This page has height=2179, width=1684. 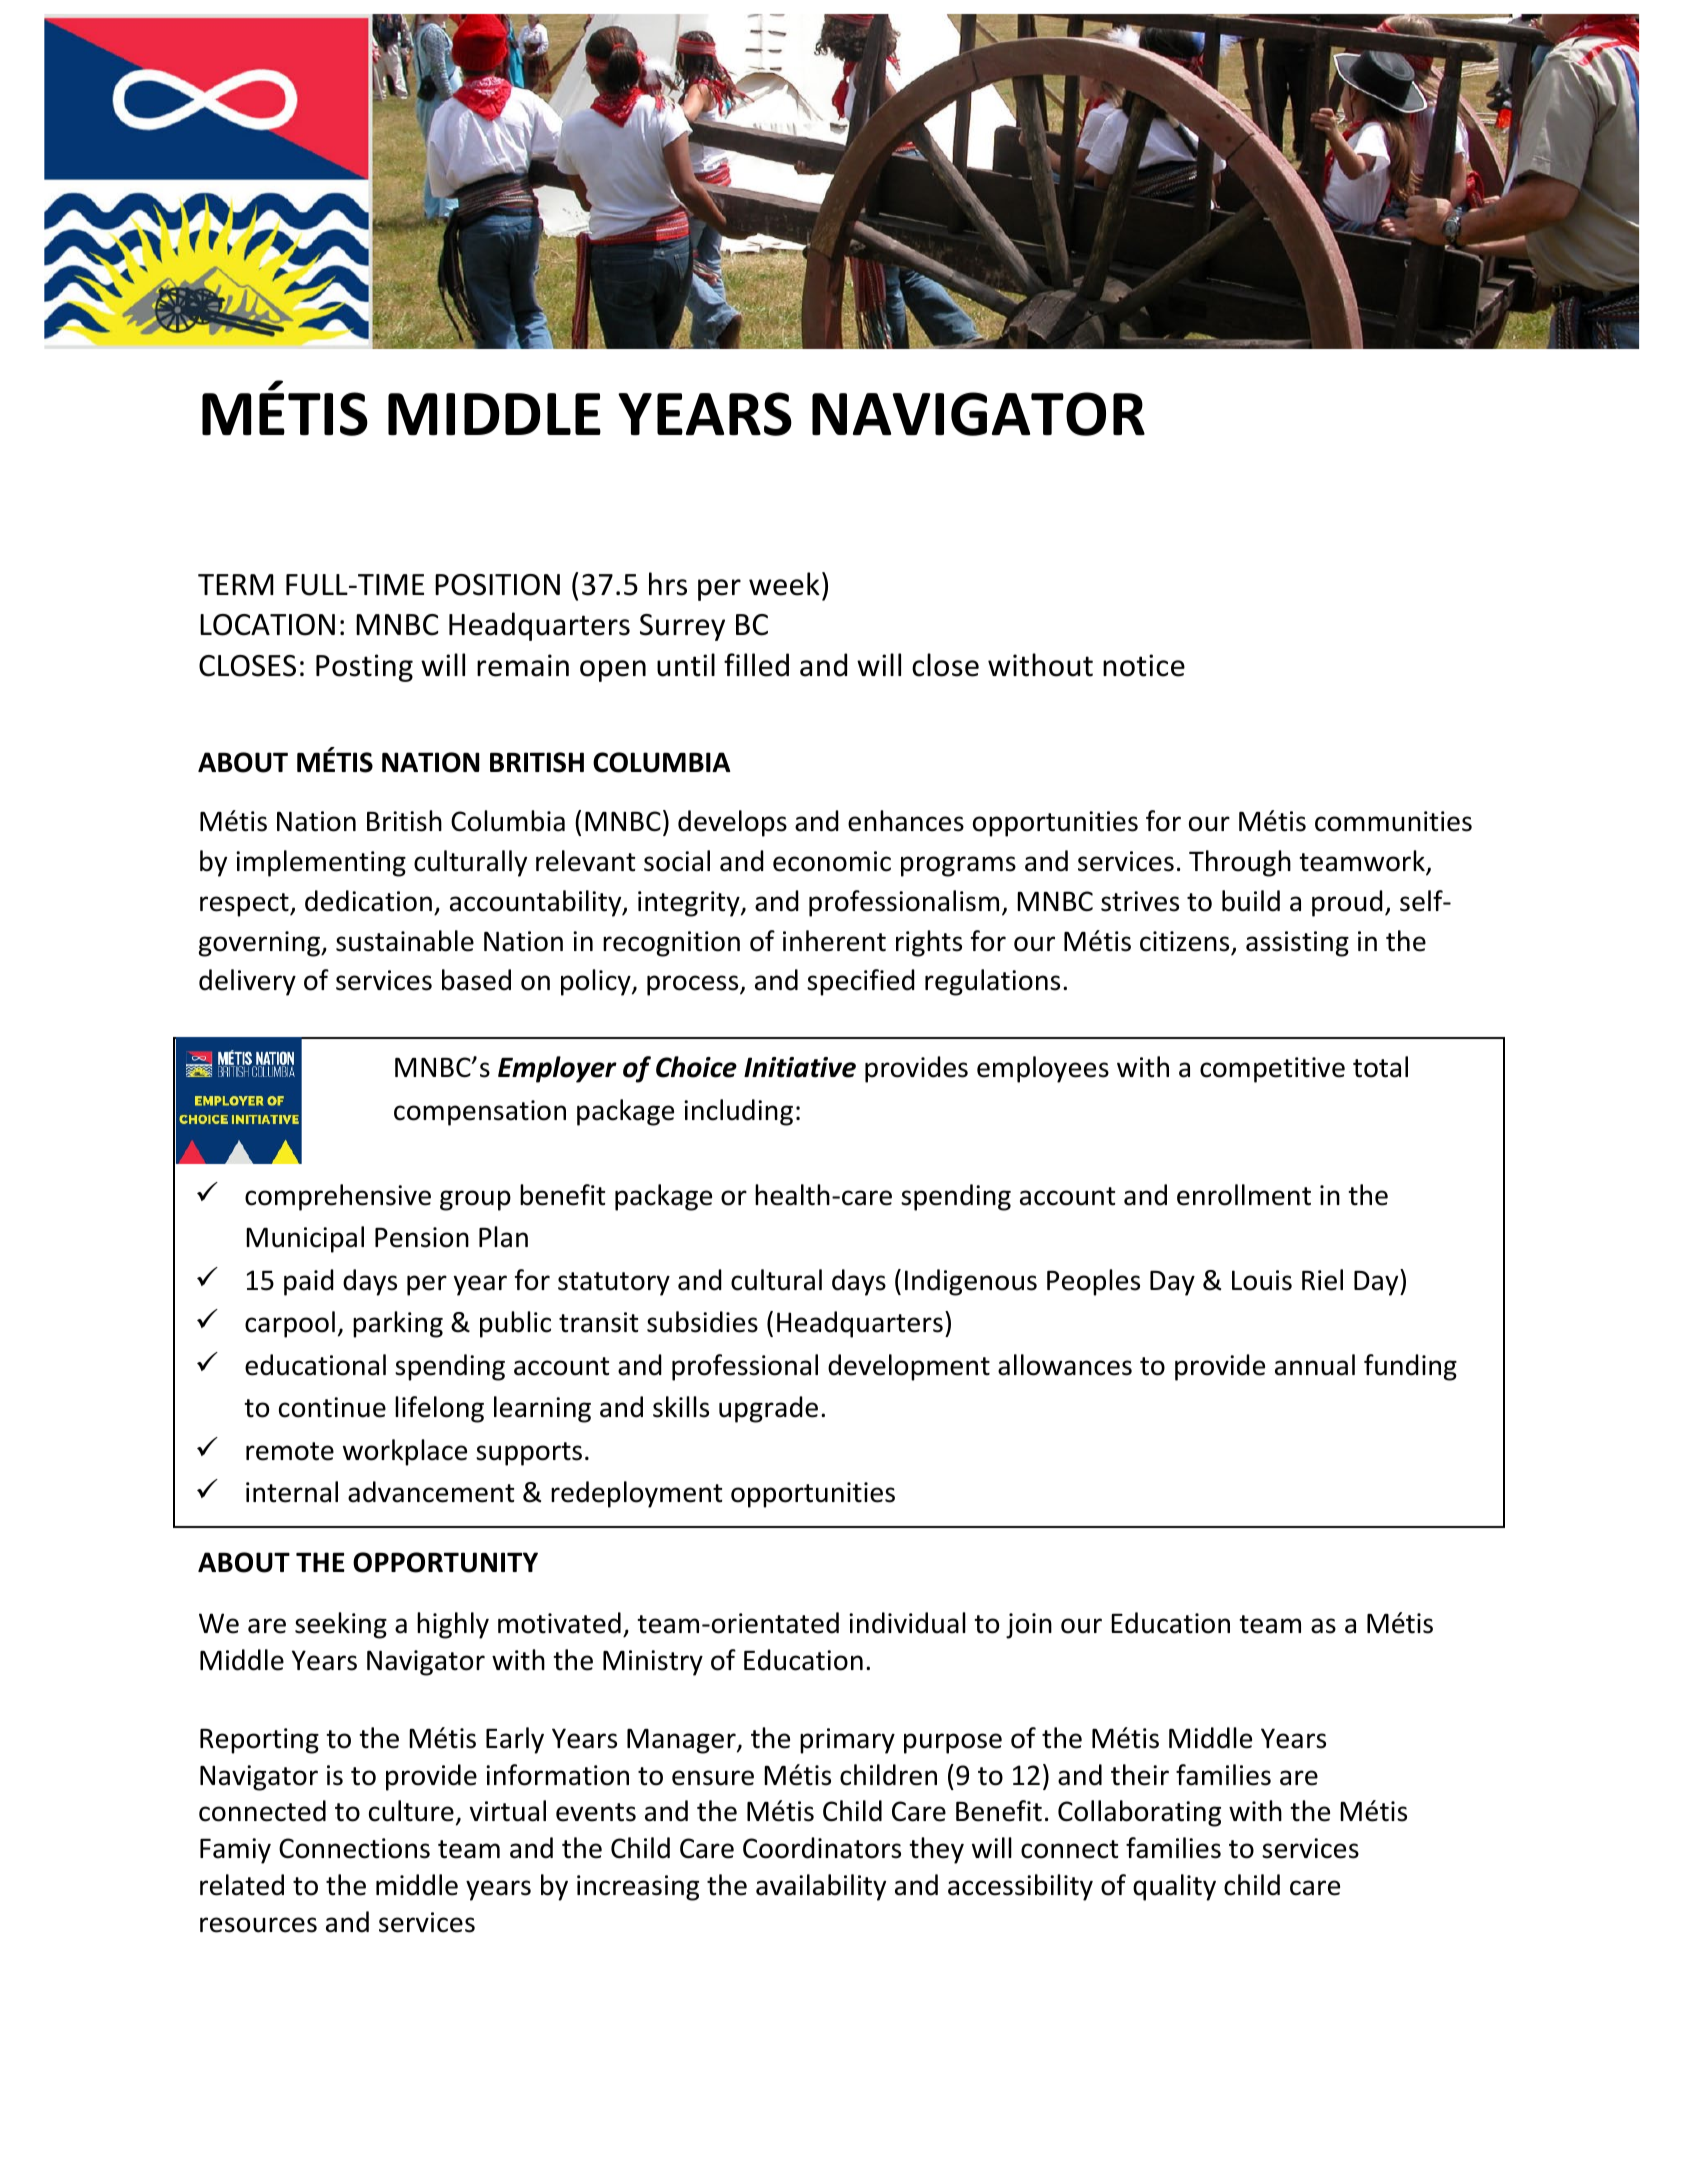 I want to click on week, so click(x=784, y=584).
